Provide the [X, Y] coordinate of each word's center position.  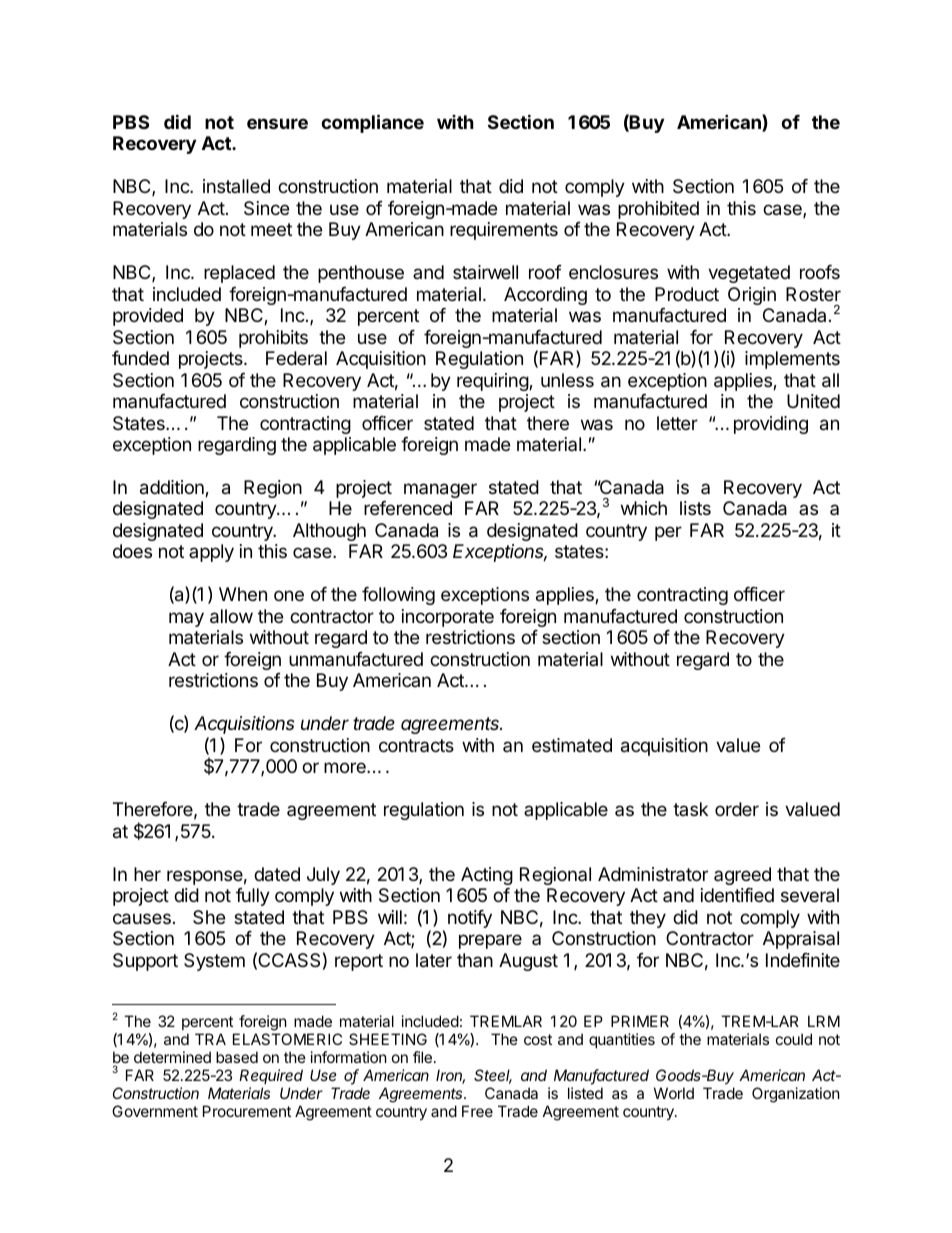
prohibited [658, 210]
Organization [796, 1095]
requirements [504, 231]
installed [236, 186]
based [237, 1057]
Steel [493, 1076]
